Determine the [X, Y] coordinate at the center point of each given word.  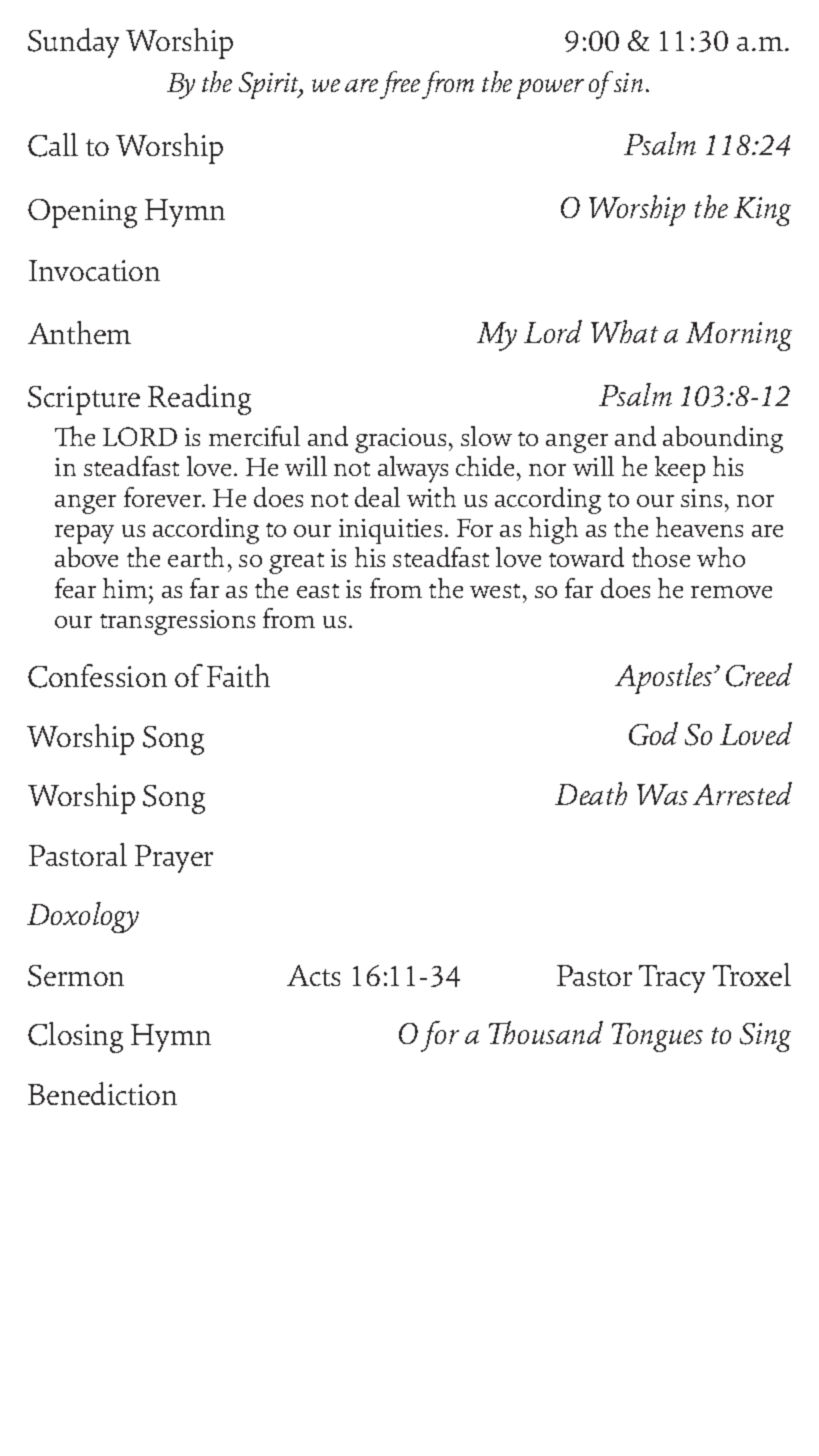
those [661, 557]
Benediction [102, 1093]
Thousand [546, 1032]
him [126, 588]
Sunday [73, 43]
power [550, 89]
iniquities [390, 531]
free [400, 85]
